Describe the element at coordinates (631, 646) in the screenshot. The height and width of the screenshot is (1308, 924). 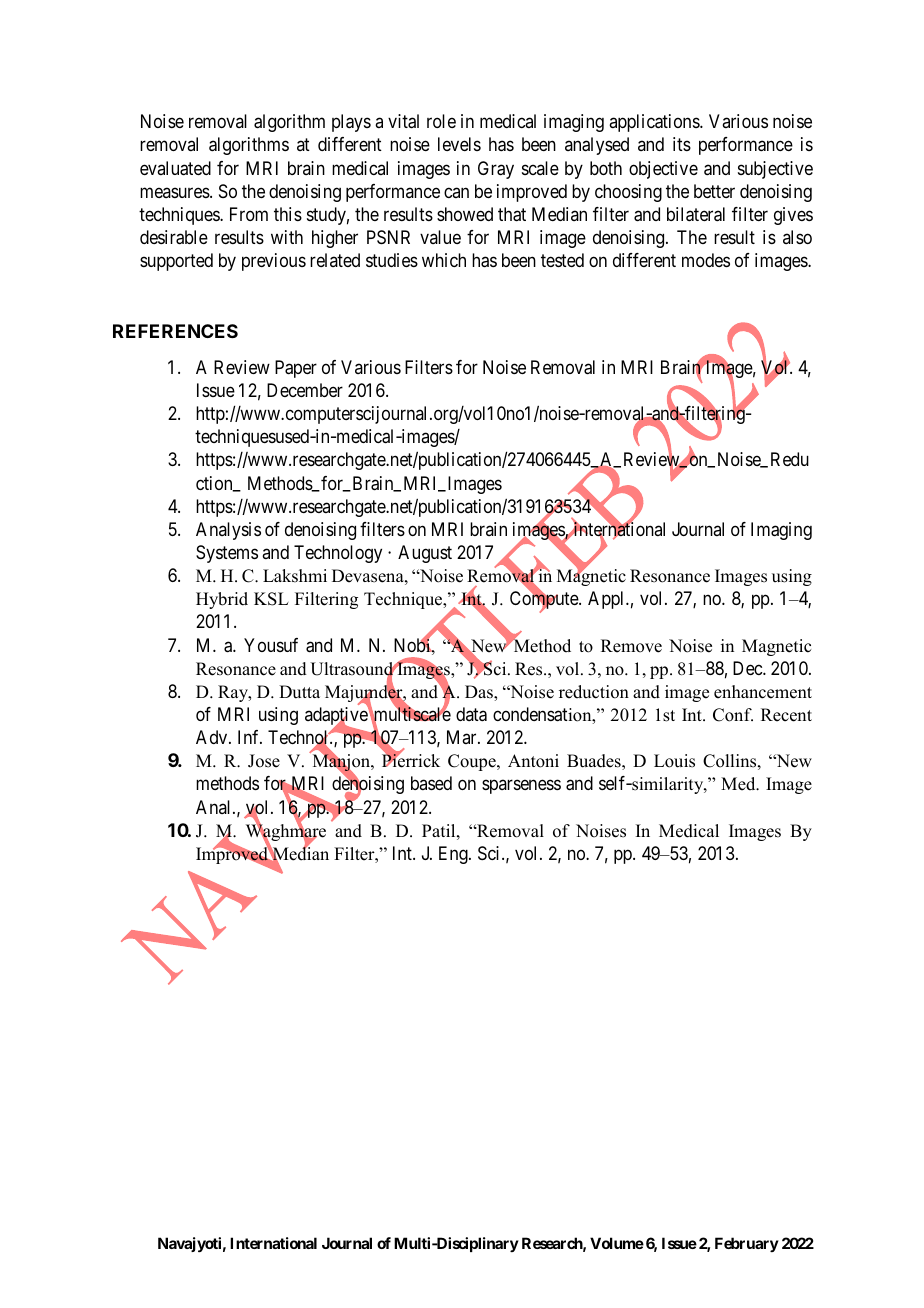
I see `Remove` at that location.
